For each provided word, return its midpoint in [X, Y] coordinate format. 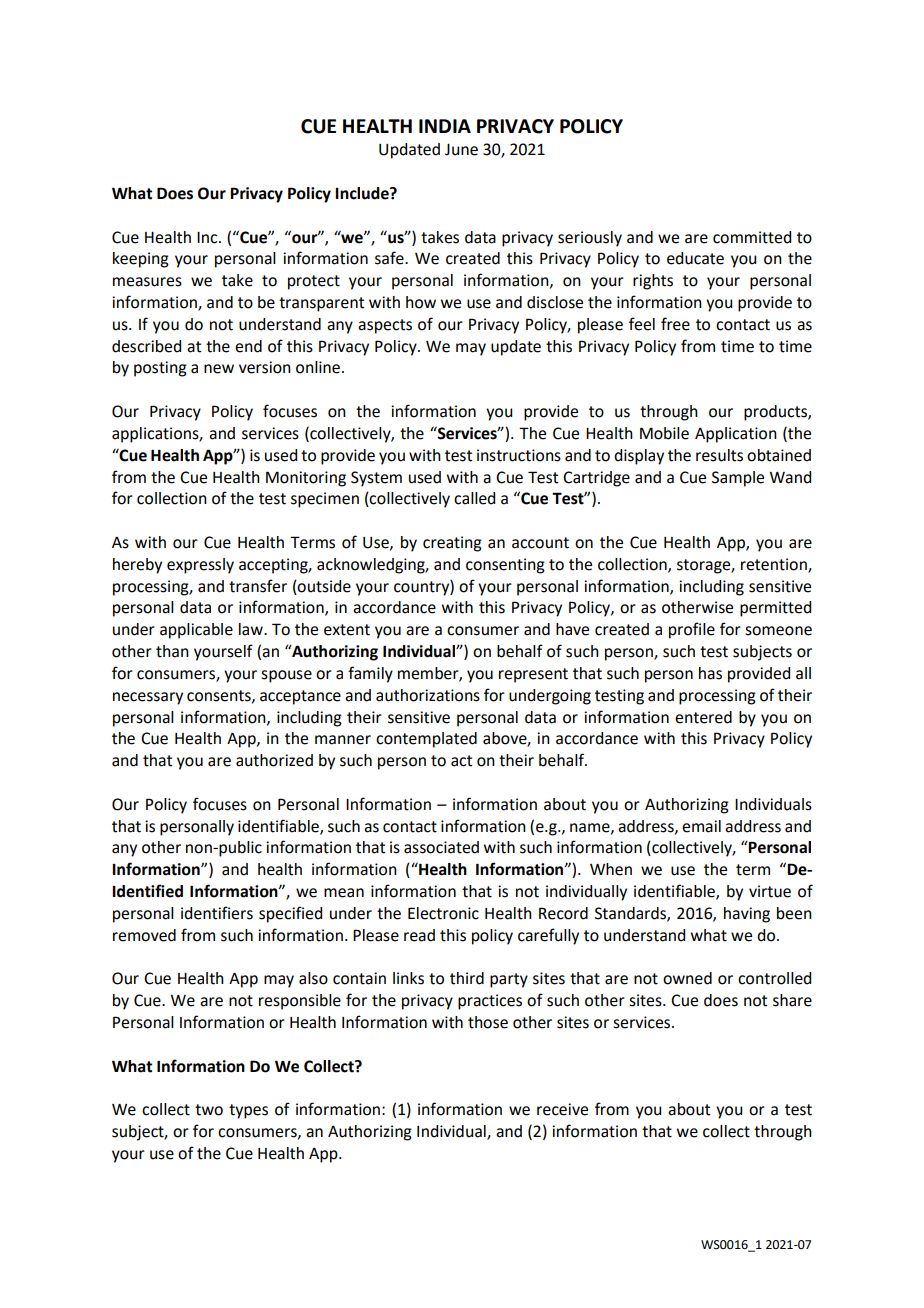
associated [441, 847]
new [219, 369]
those [488, 1022]
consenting [505, 566]
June [461, 150]
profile [692, 630]
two [209, 1110]
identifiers [217, 913]
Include [363, 193]
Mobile [664, 433]
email [701, 826]
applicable [196, 631]
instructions [519, 455]
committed [752, 237]
